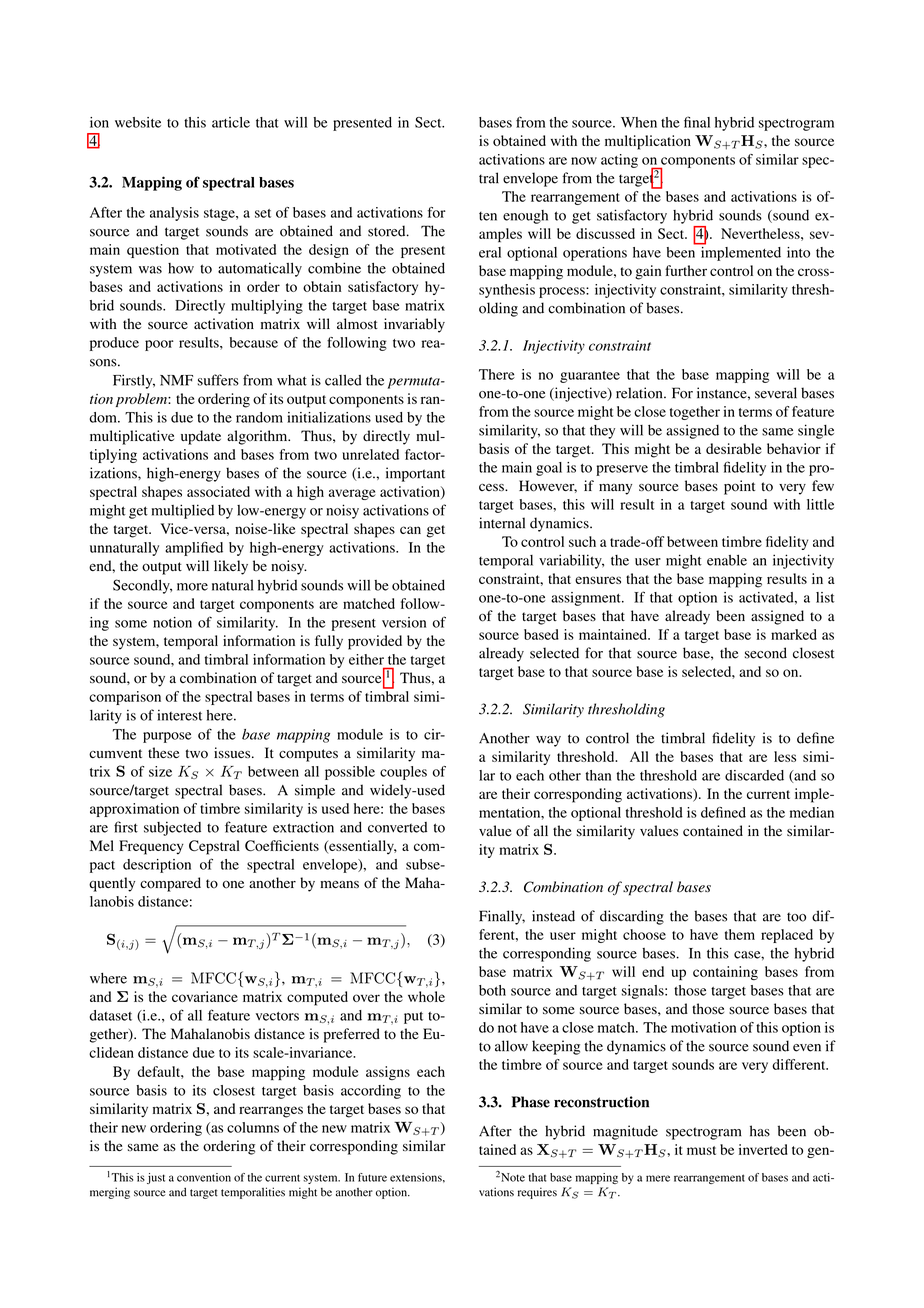  Describe the element at coordinates (231, 122) in the screenshot. I see `article` at that location.
